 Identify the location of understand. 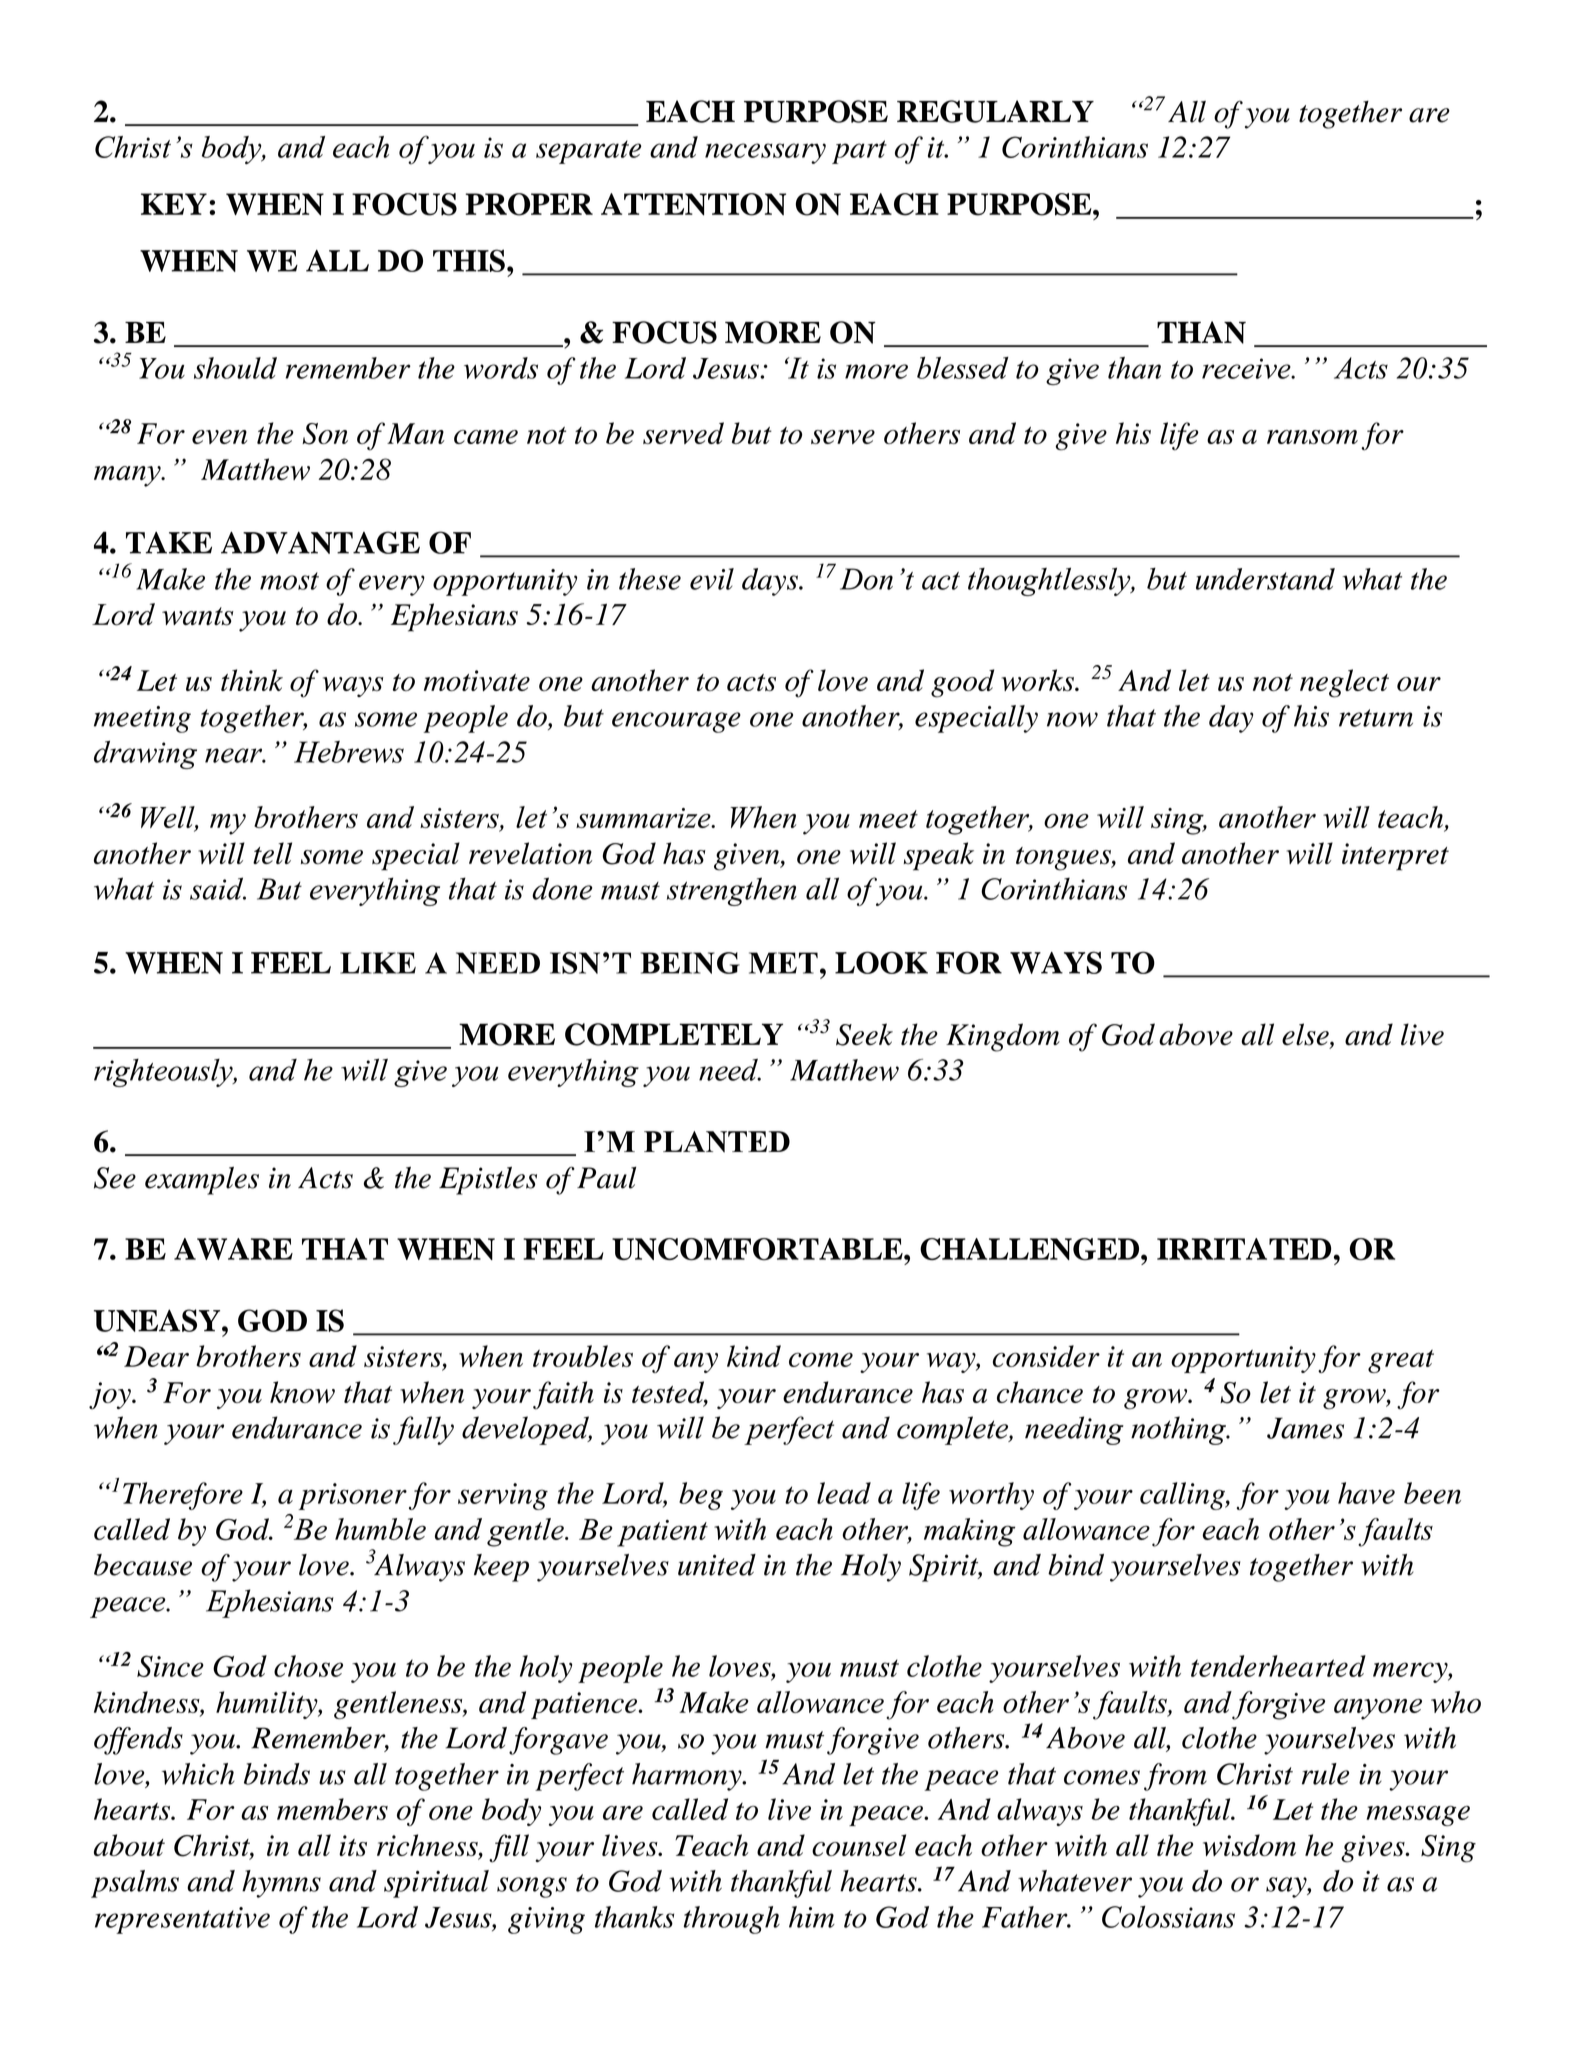
(1265, 579).
